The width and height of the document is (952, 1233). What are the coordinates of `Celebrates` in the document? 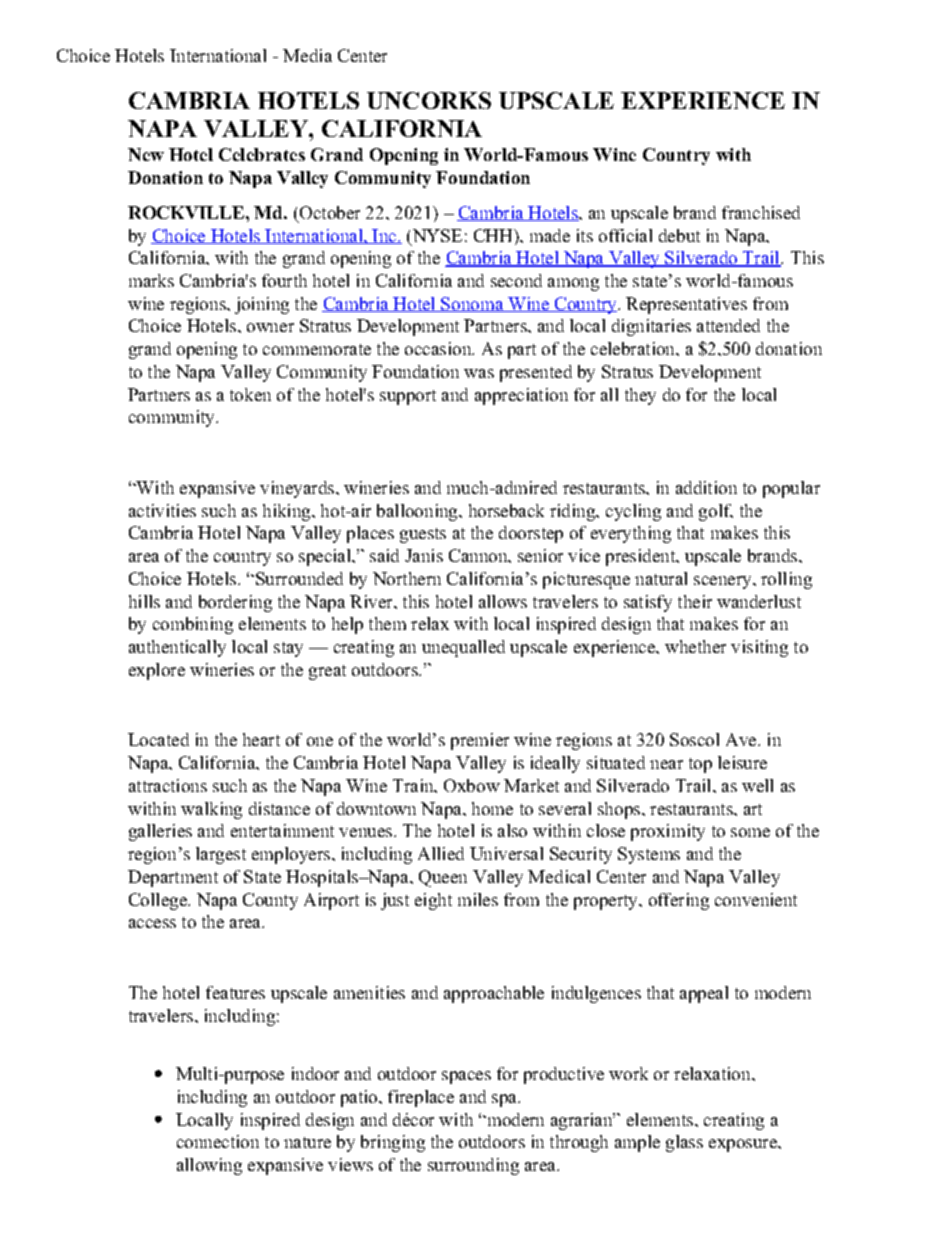 It's located at (262, 154).
